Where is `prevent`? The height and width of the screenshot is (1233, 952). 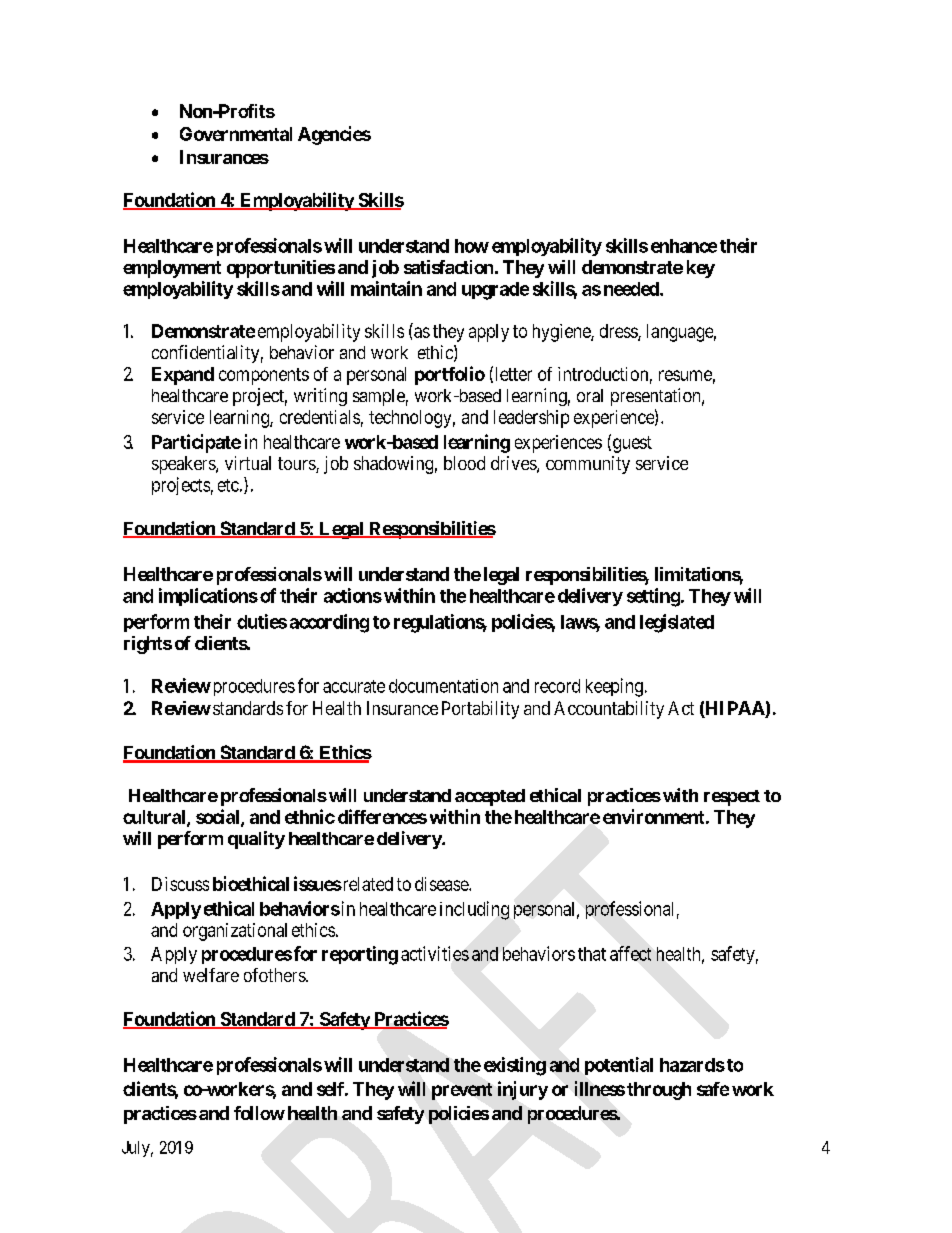 prevent is located at coordinates (462, 1091).
